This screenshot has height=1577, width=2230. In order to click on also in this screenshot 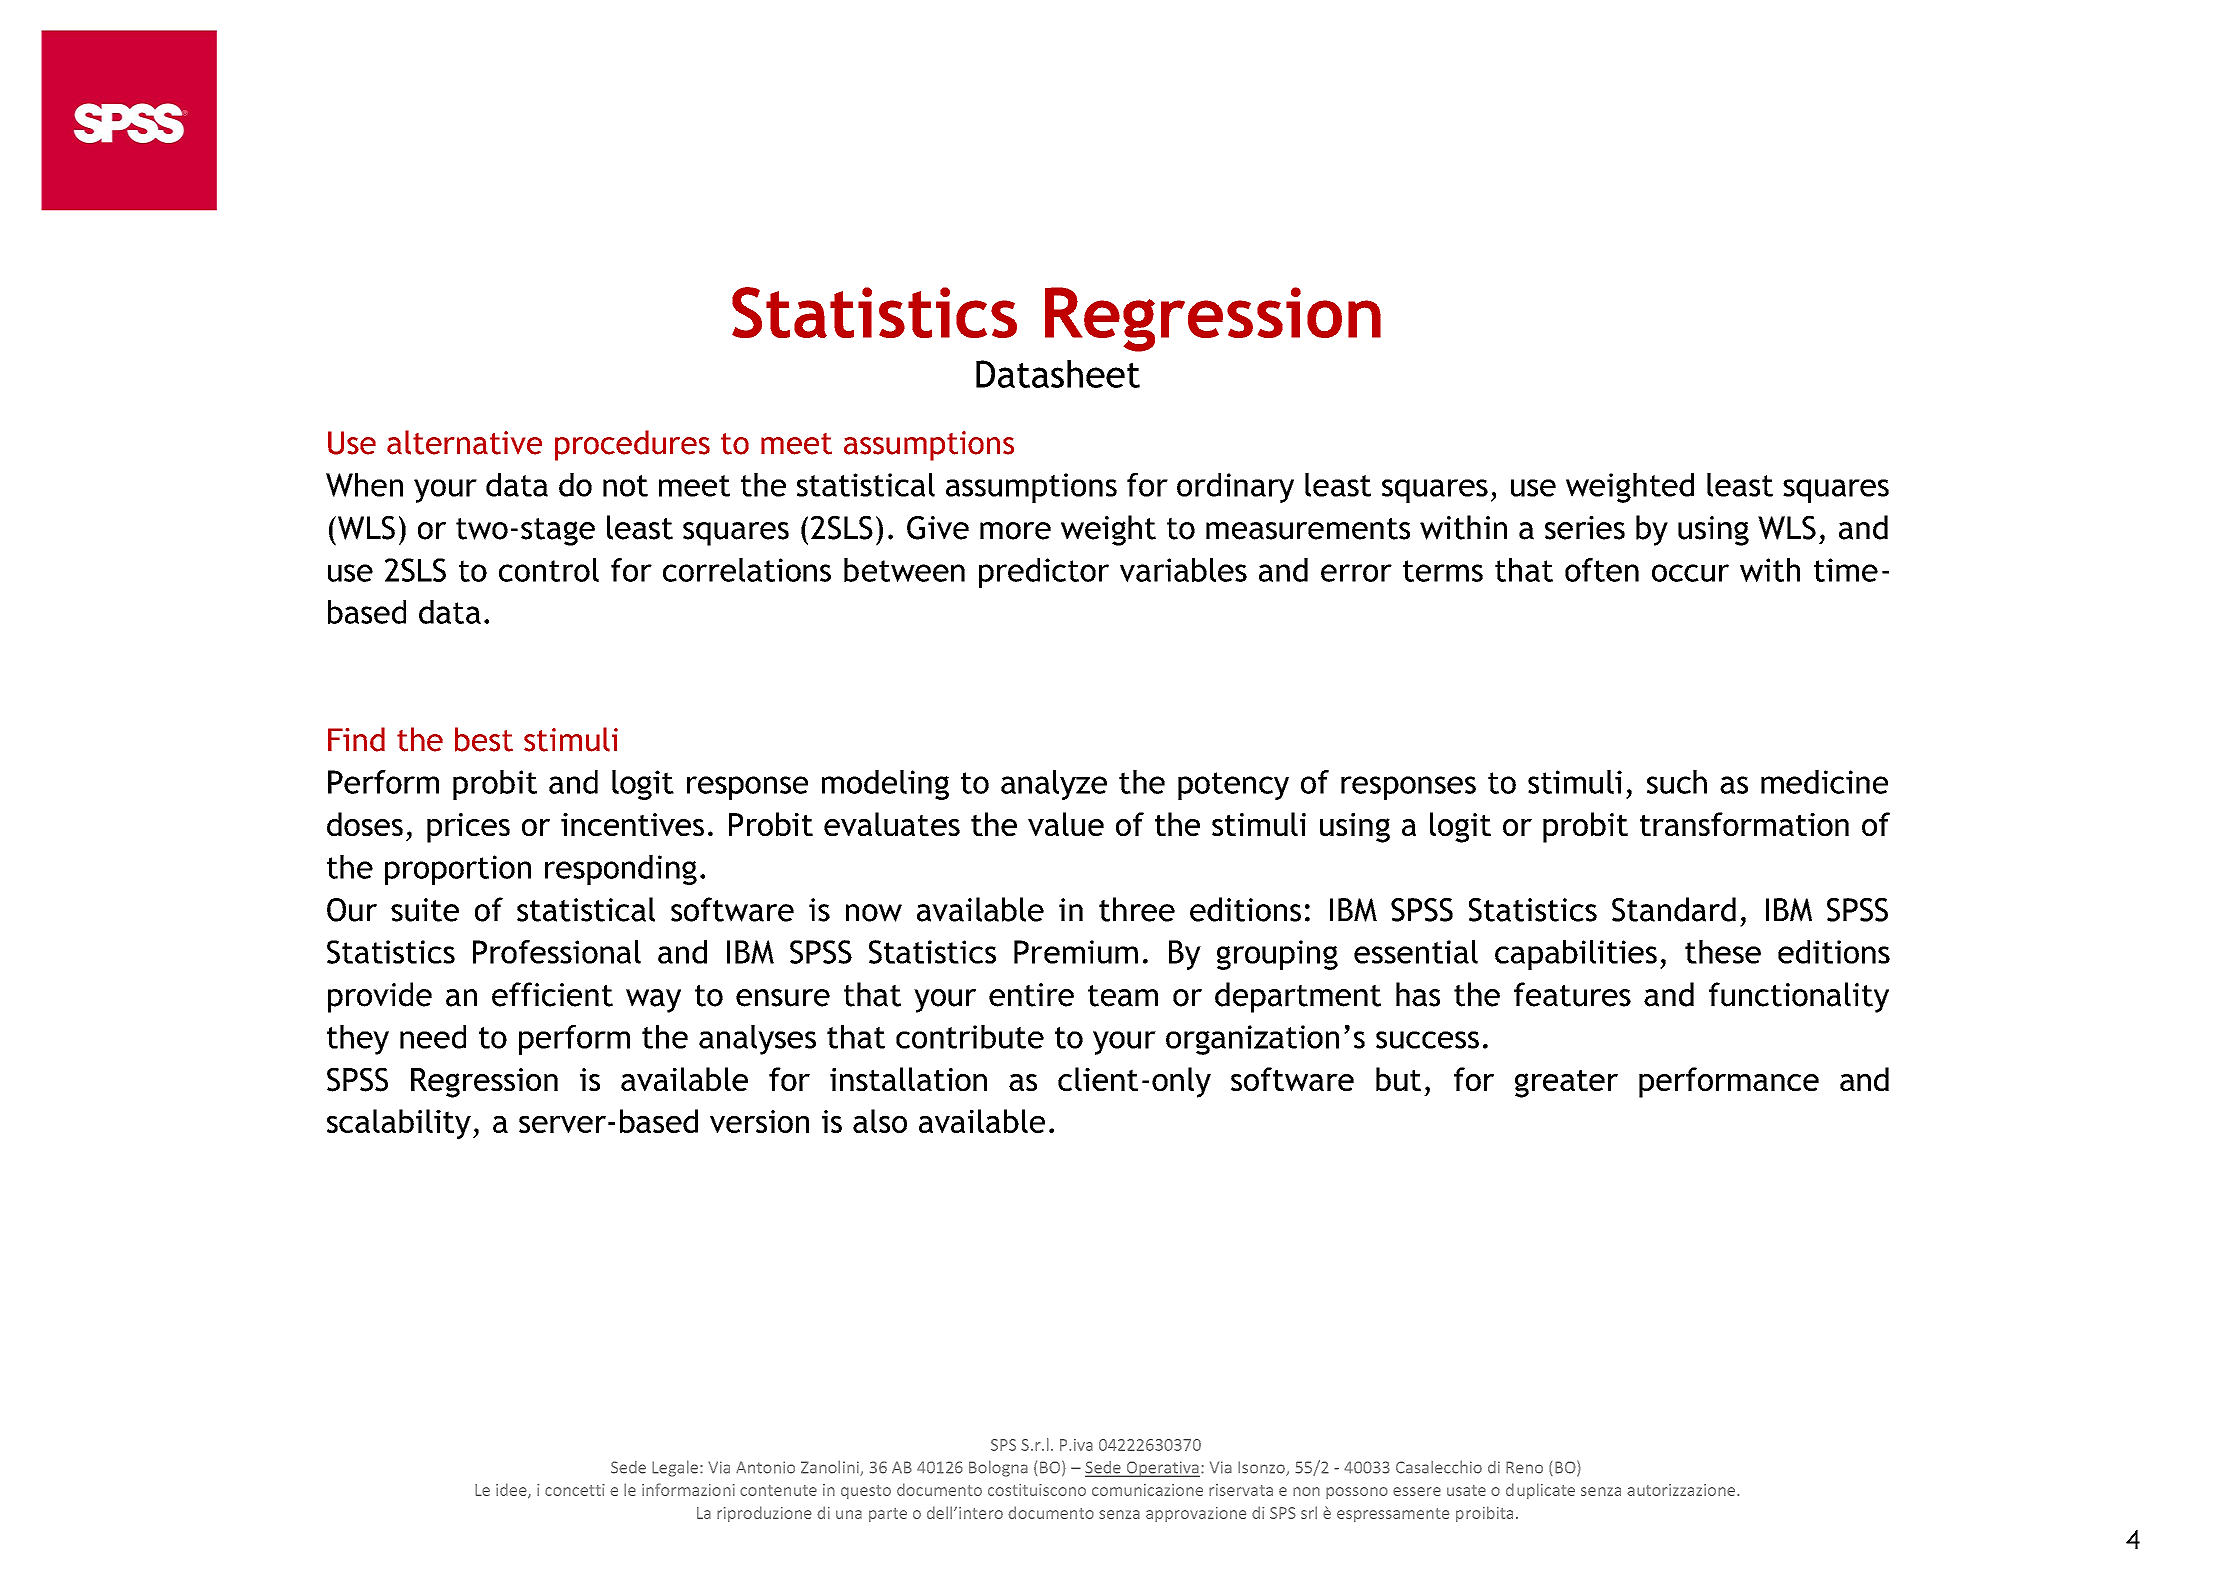, I will do `click(880, 1121)`.
